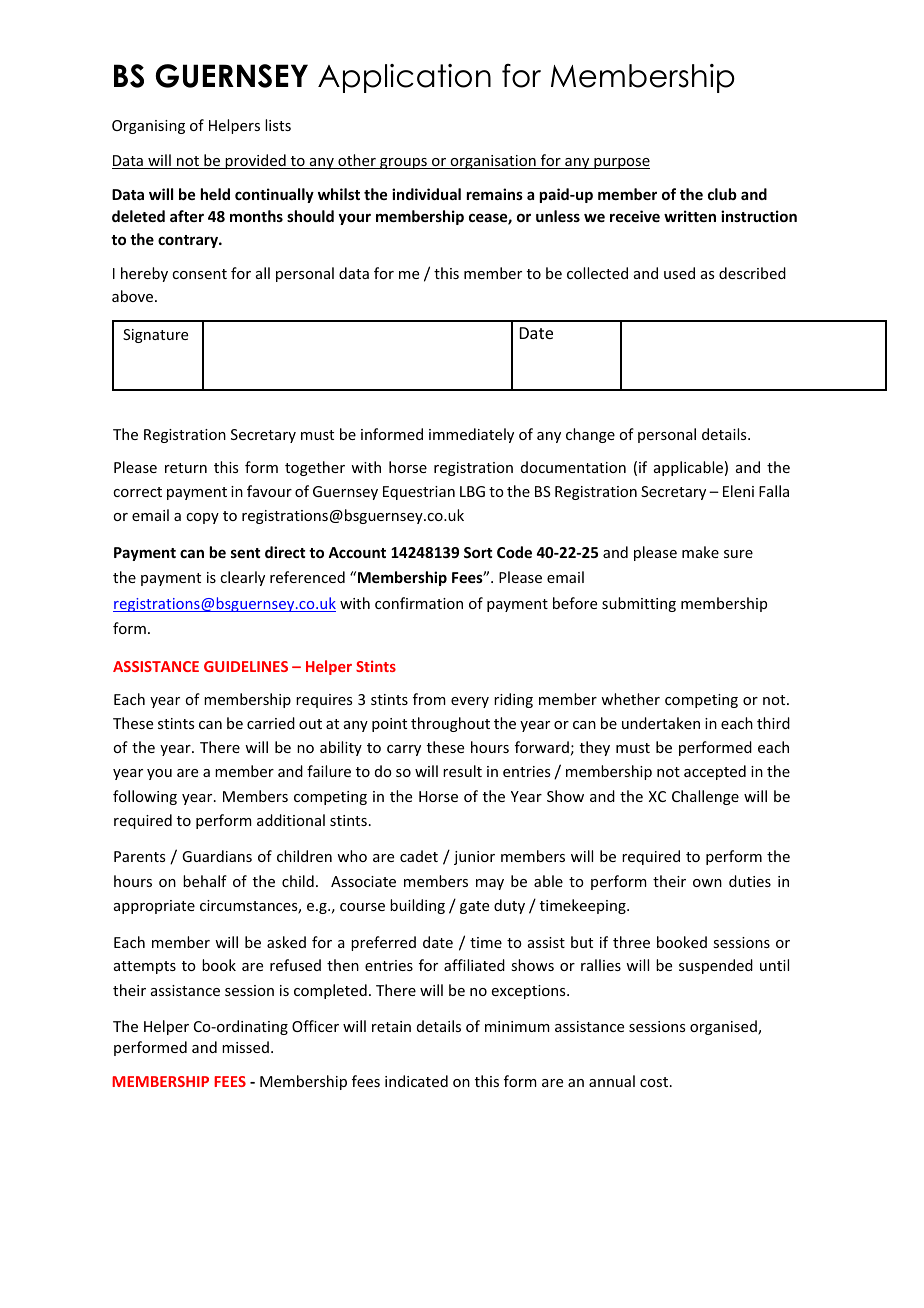 The width and height of the screenshot is (924, 1308). Describe the element at coordinates (245, 1047) in the screenshot. I see `missed` at that location.
